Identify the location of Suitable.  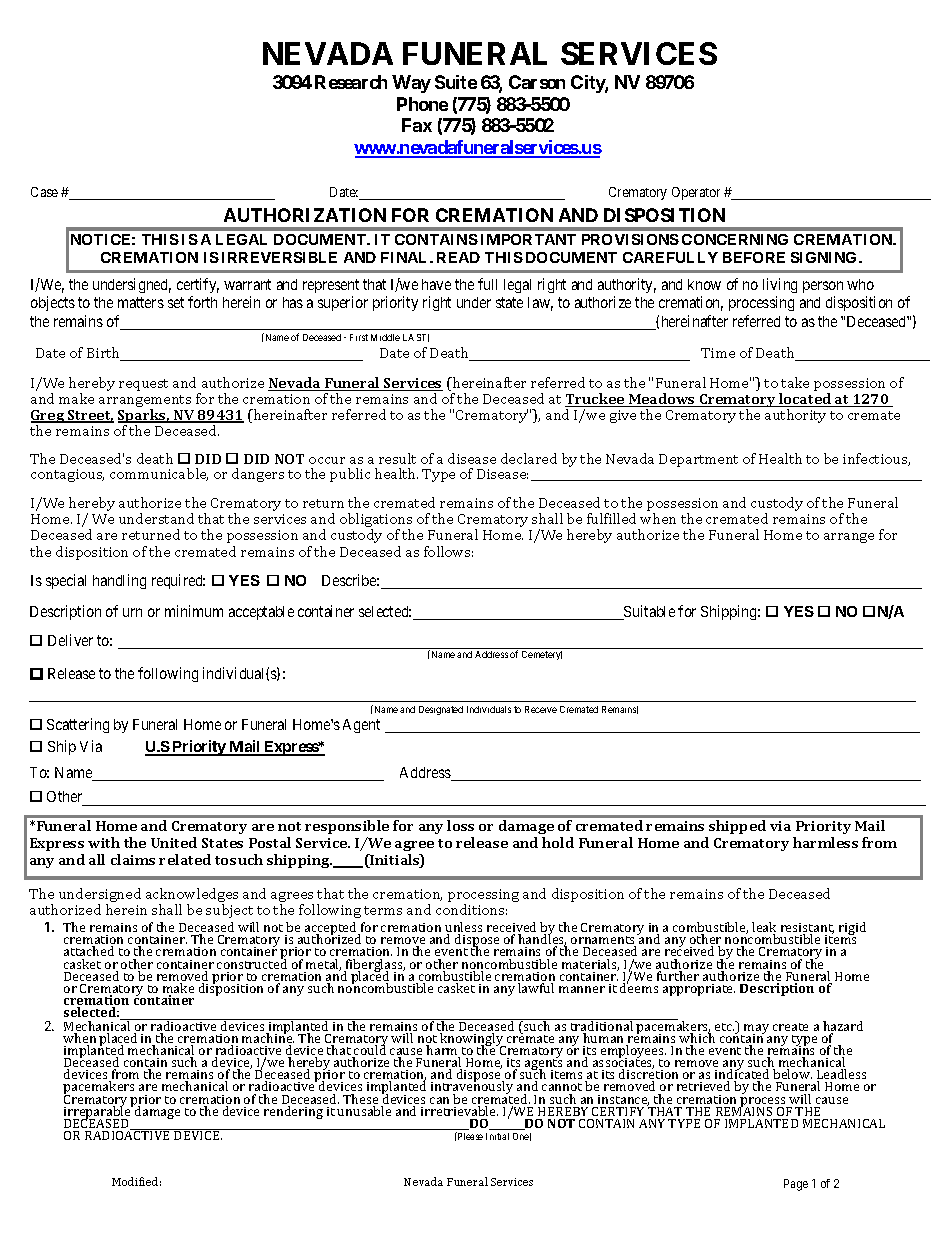
(648, 612).
